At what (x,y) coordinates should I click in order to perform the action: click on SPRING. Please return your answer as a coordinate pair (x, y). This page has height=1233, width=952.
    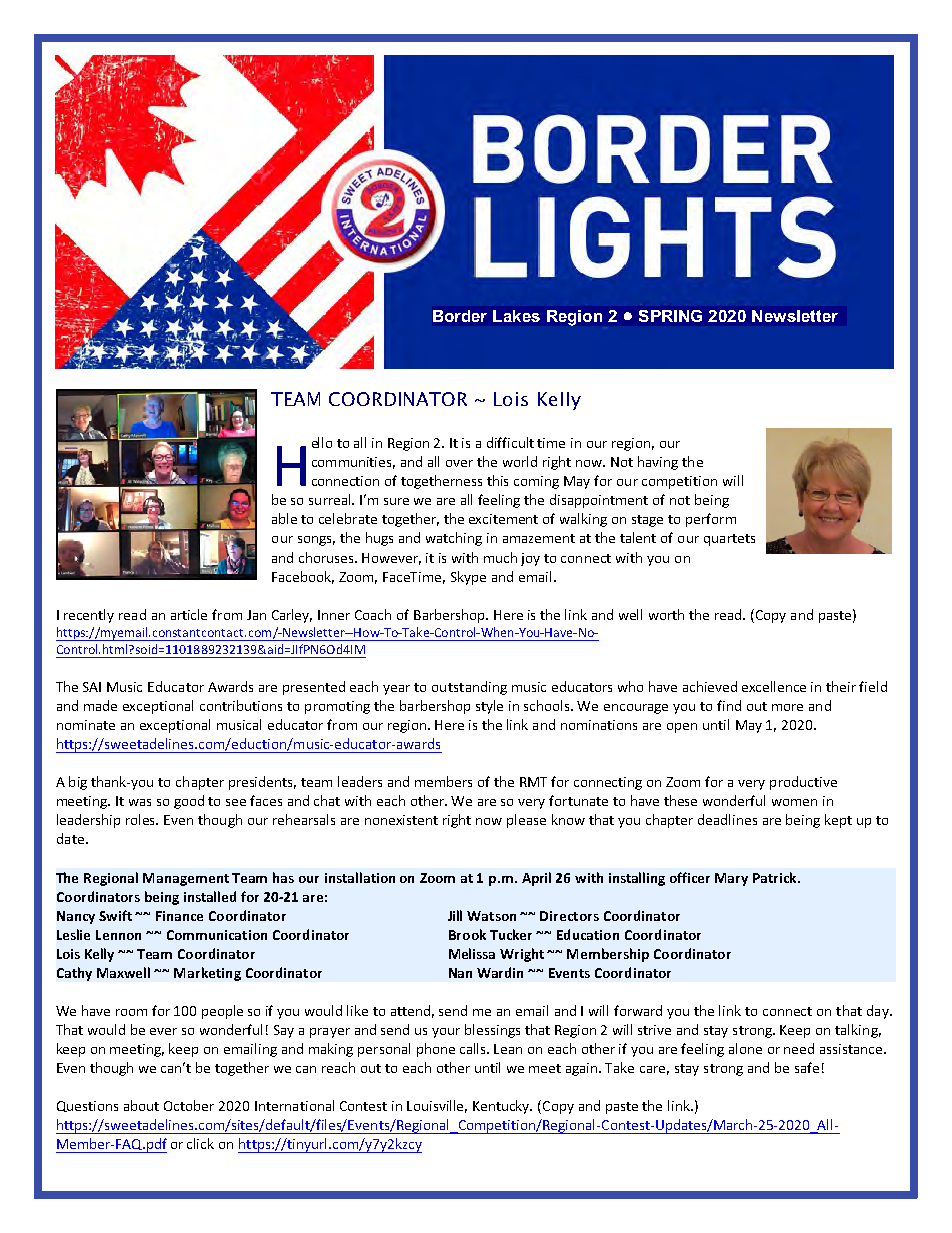
    Looking at the image, I should click on (670, 316).
